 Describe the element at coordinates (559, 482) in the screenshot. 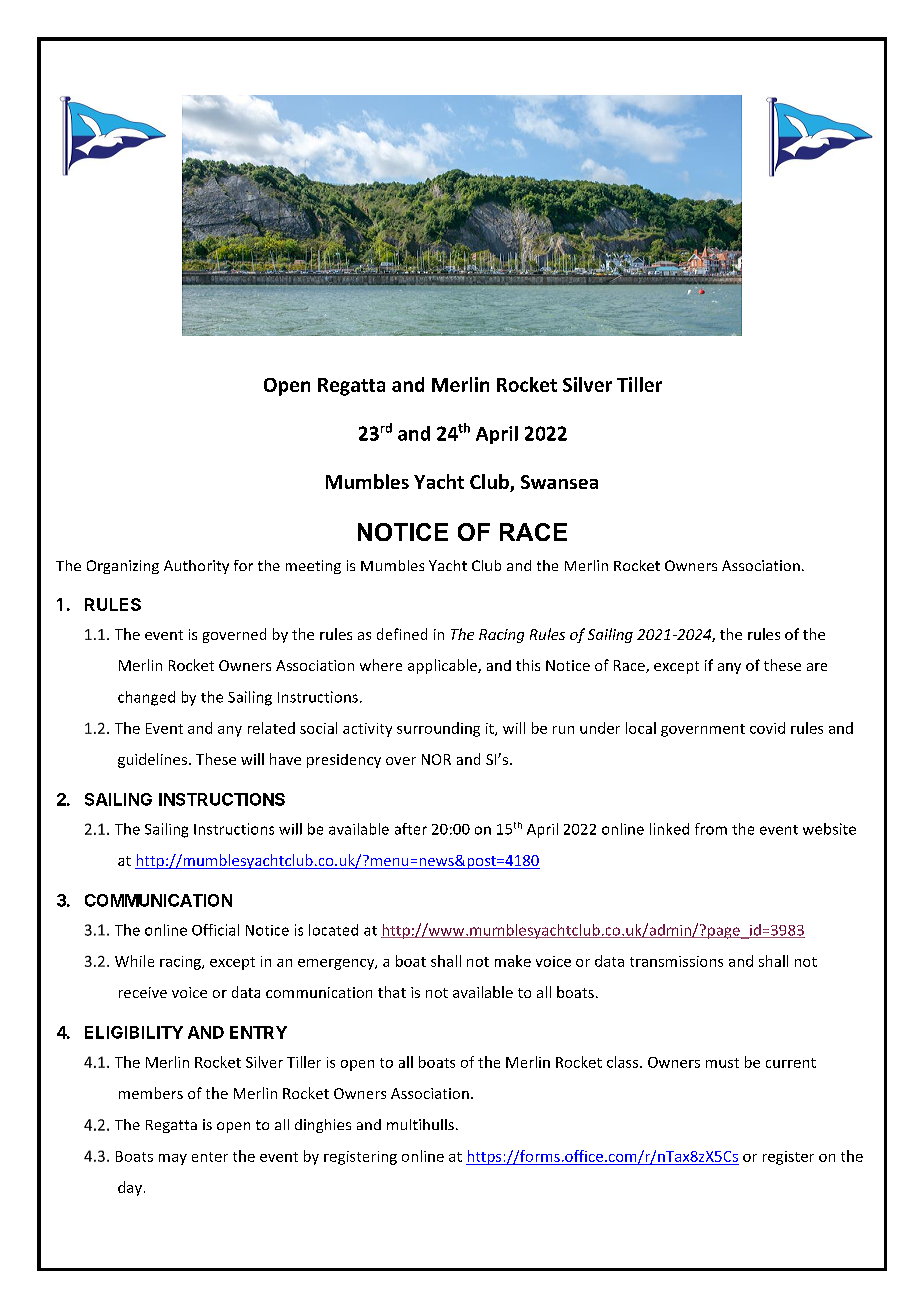

I see `Swansea` at that location.
